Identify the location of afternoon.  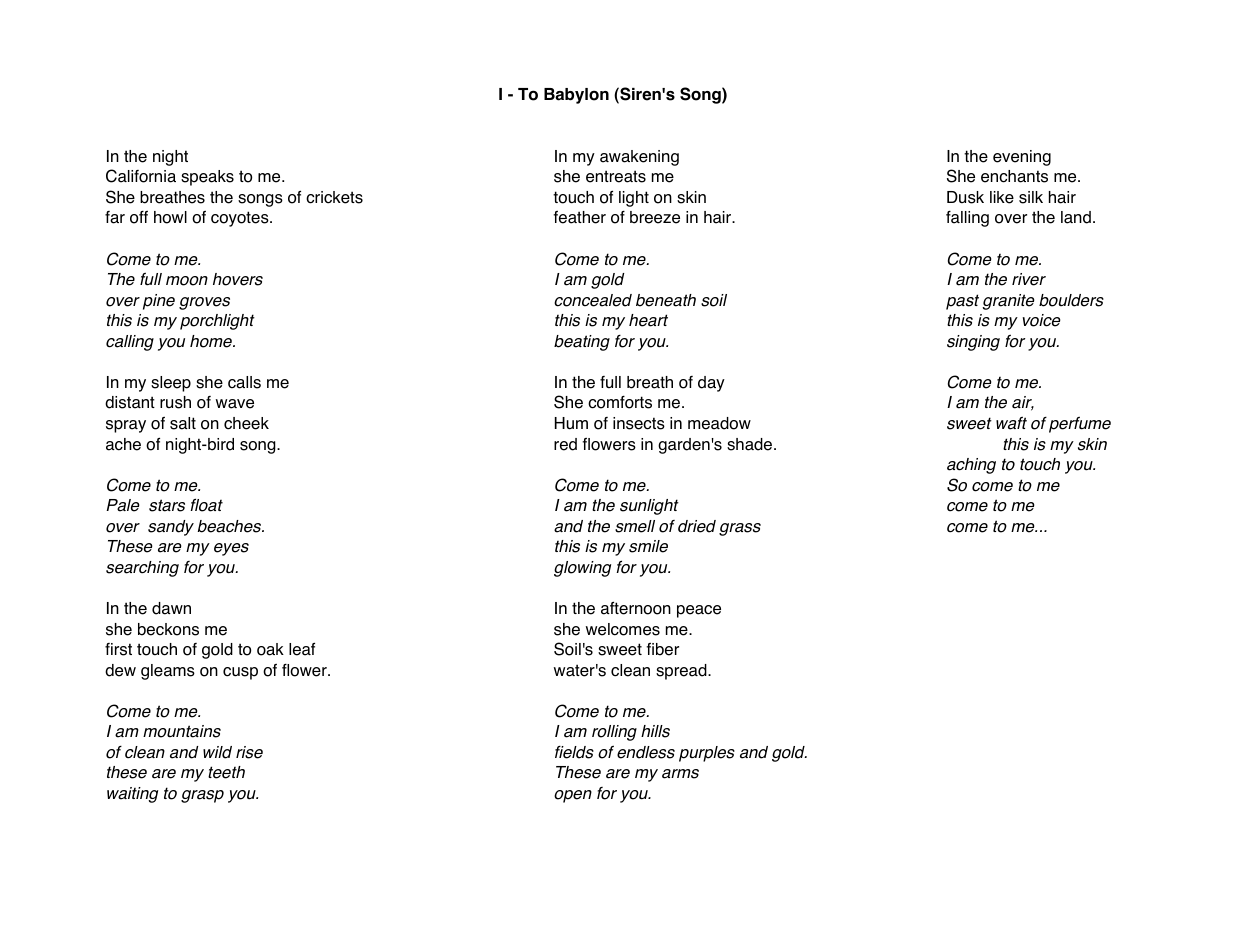
(636, 608).
